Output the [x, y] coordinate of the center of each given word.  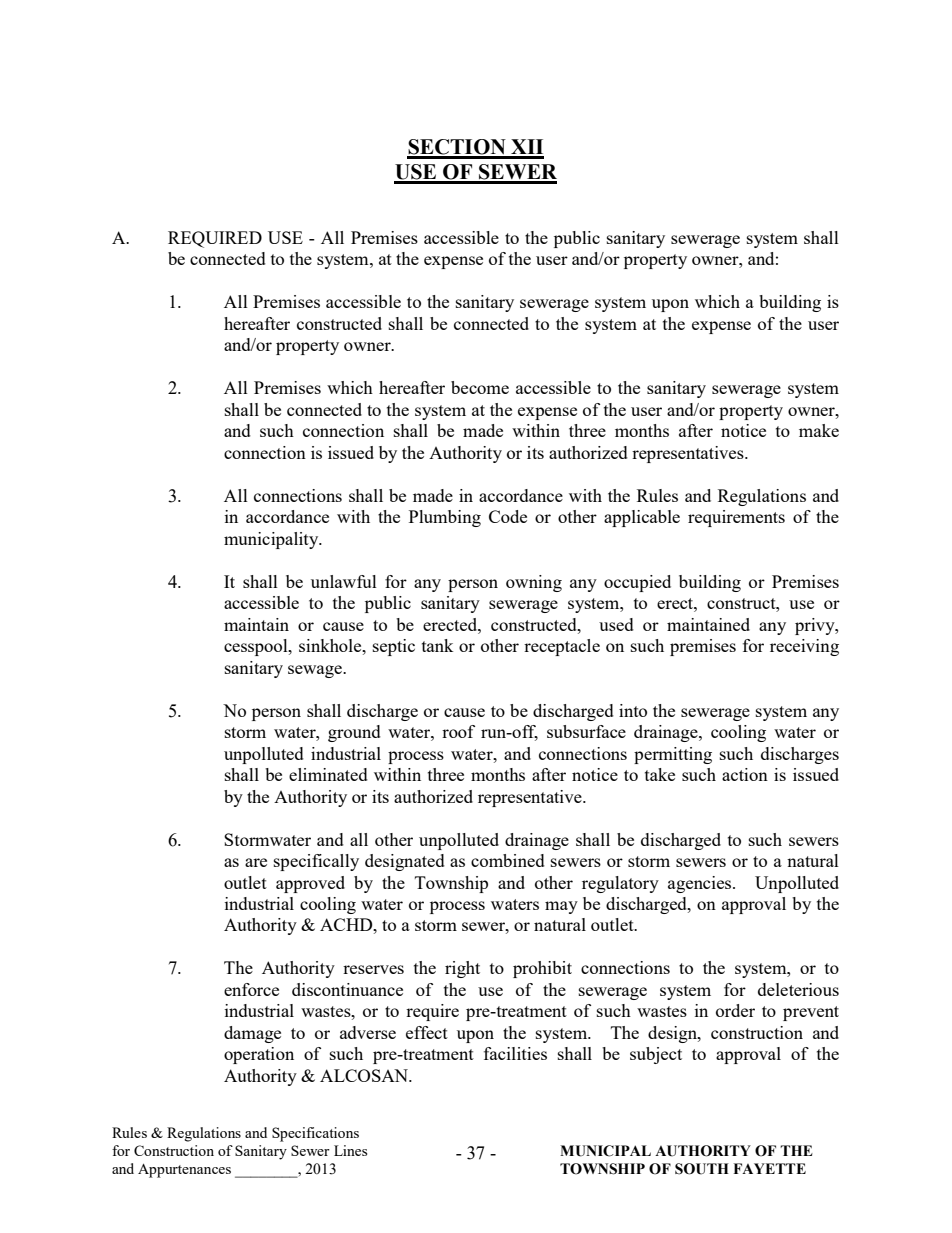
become [480, 387]
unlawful [344, 581]
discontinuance [347, 989]
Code [508, 516]
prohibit [542, 969]
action [745, 774]
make [819, 430]
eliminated [328, 774]
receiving [804, 647]
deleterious [798, 989]
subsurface [586, 731]
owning [534, 583]
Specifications [315, 1134]
